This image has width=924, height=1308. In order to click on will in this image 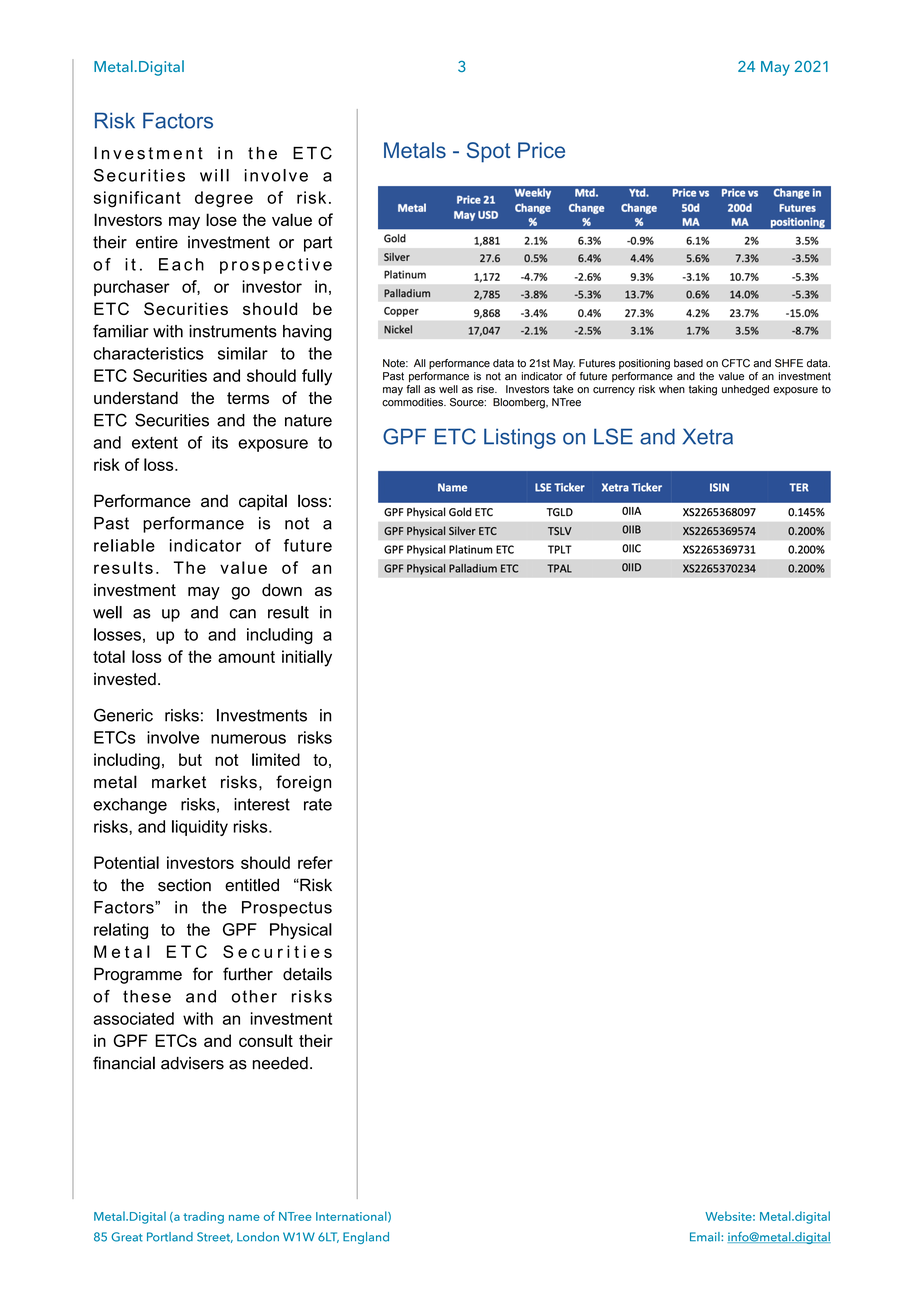, I will do `click(214, 175)`.
